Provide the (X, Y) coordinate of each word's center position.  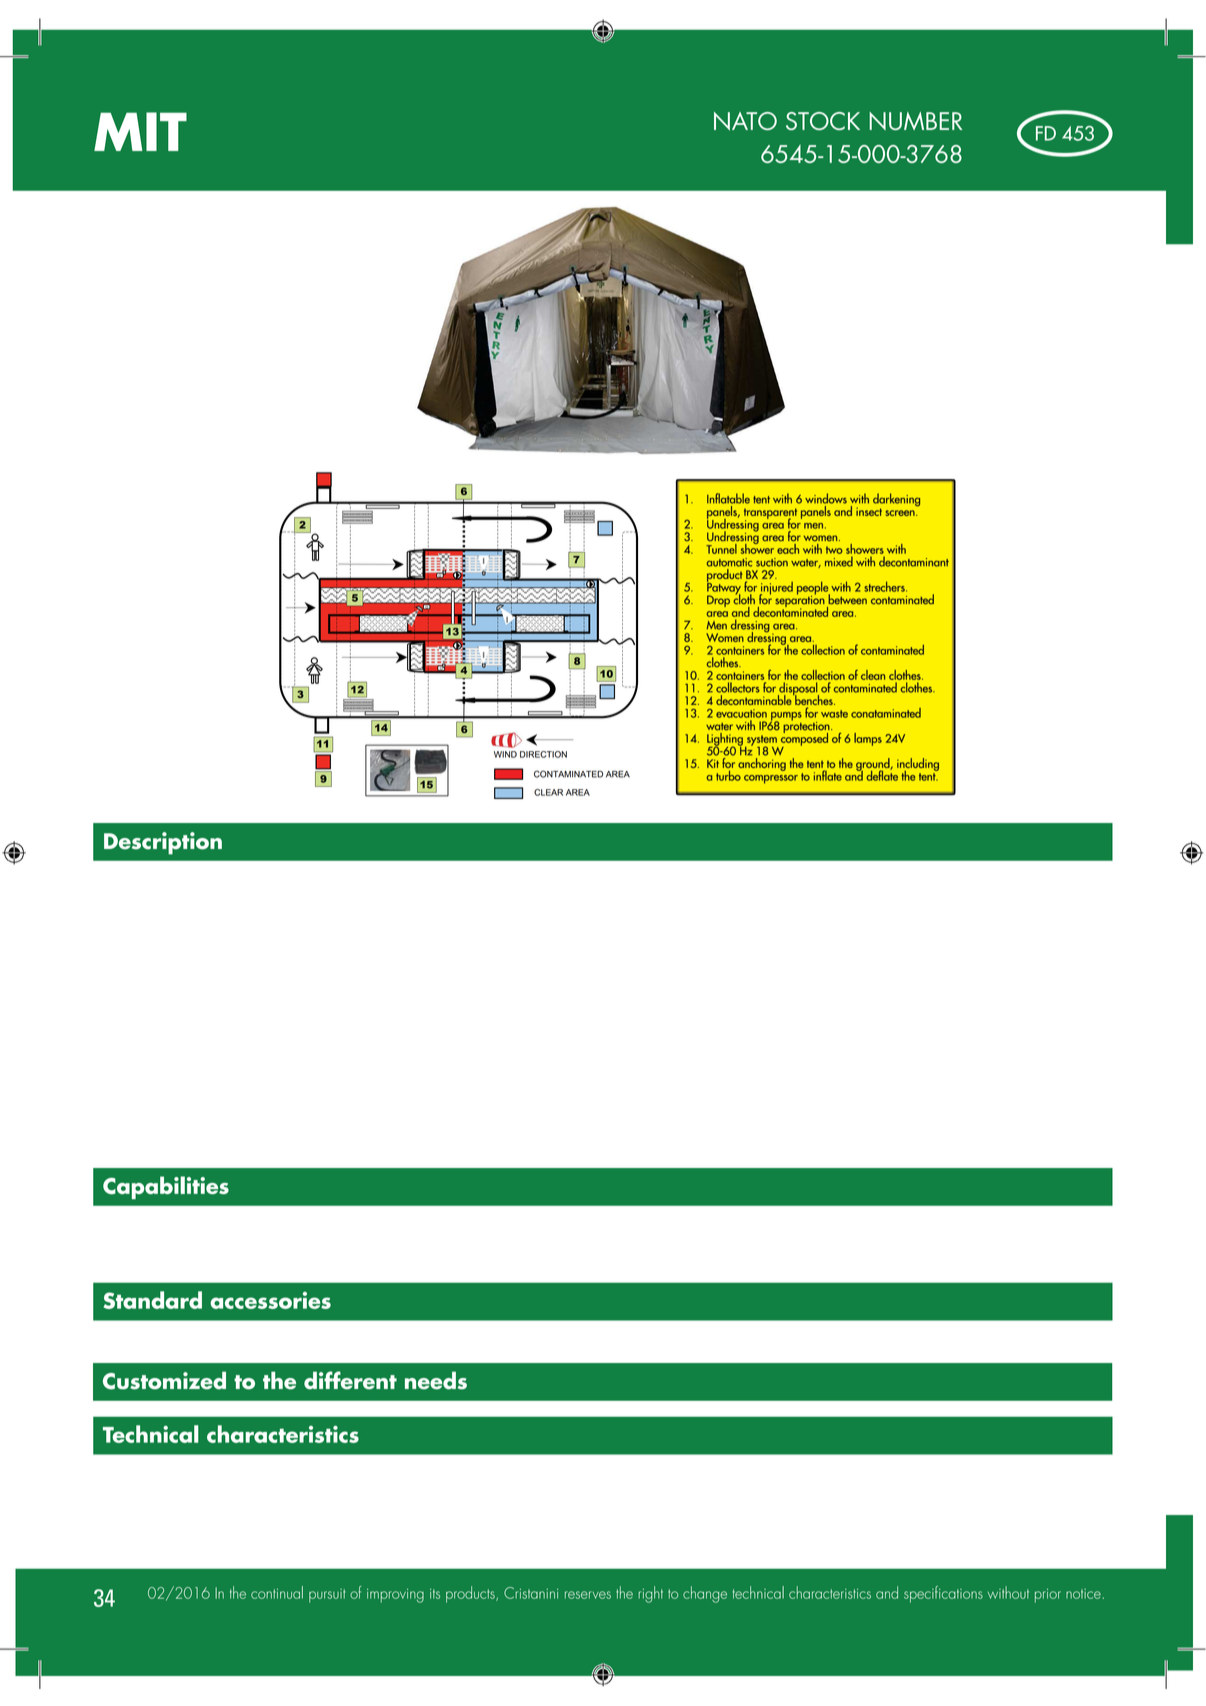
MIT (140, 131)
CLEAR (548, 792)
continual (277, 1592)
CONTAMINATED (568, 774)
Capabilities (166, 1187)
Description (163, 843)
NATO (745, 121)
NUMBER (915, 121)
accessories (270, 1300)
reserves (588, 1595)
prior (1048, 1595)
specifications (943, 1594)
